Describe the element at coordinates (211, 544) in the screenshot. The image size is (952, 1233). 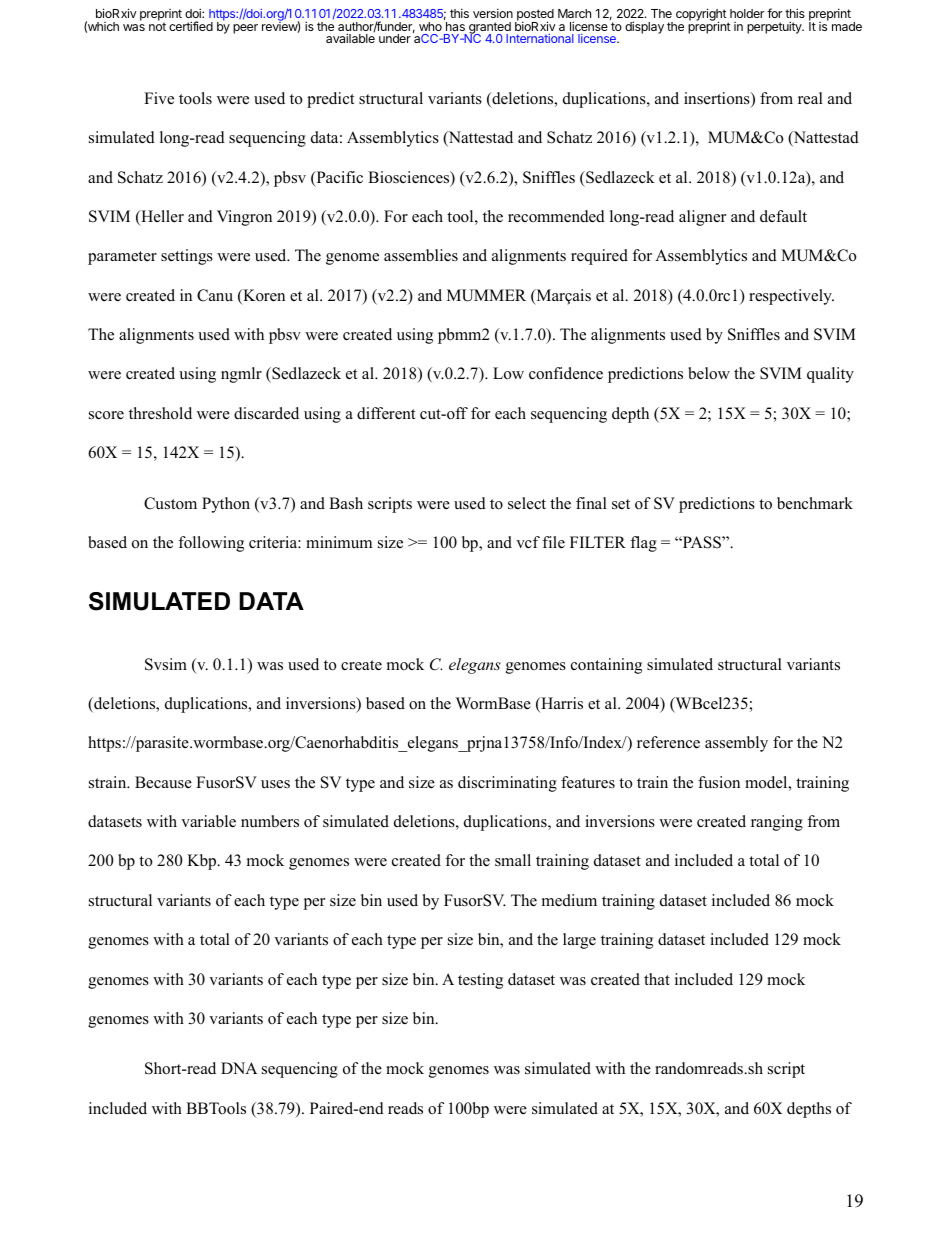
I see `following` at that location.
